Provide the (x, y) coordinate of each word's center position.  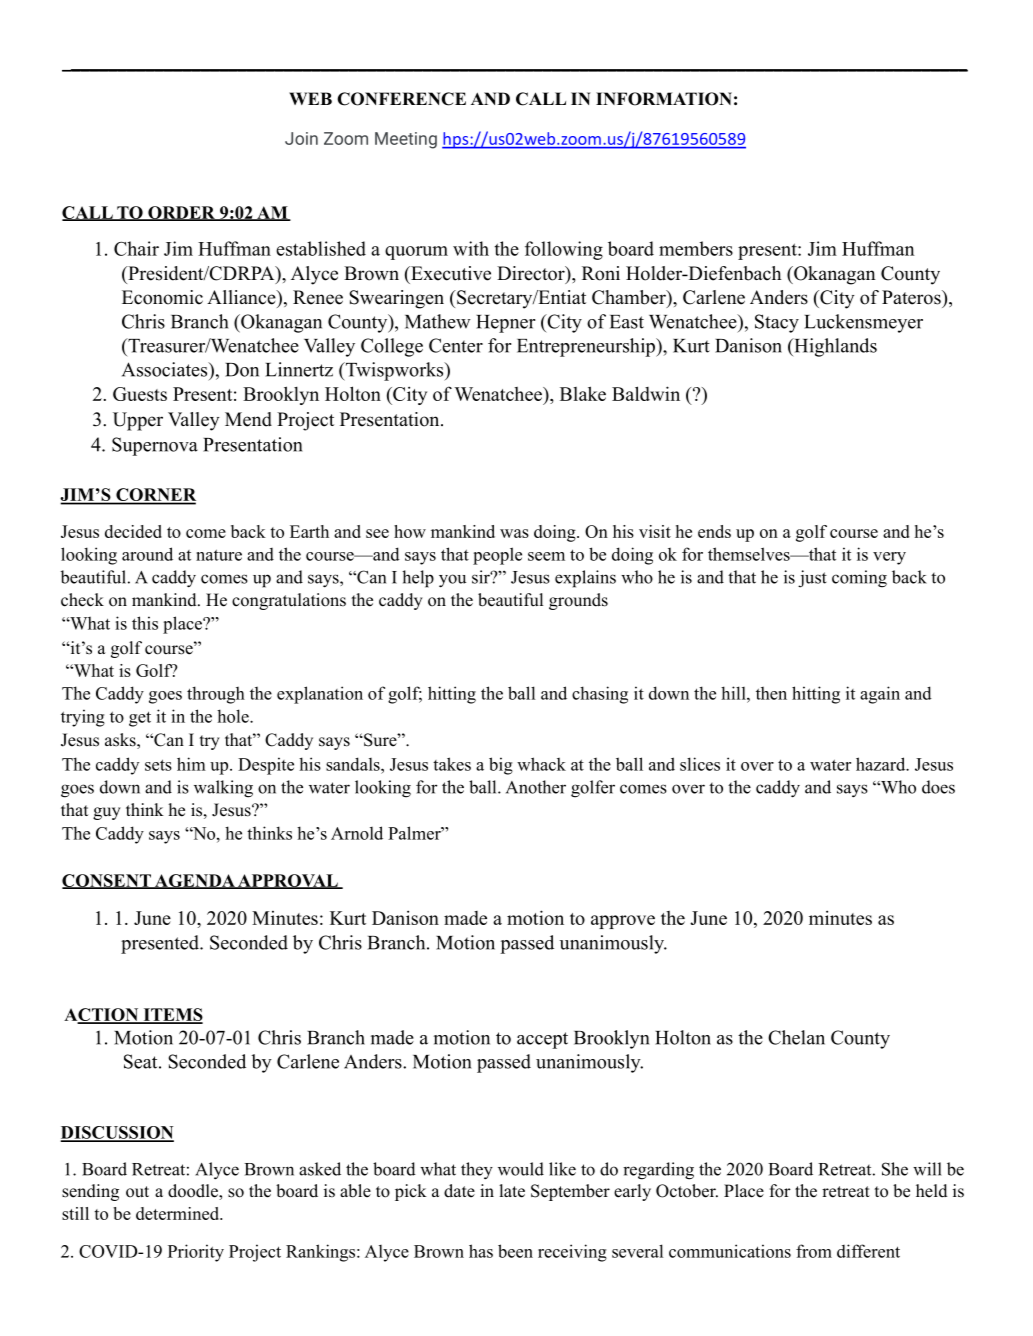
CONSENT (107, 881)
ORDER (181, 213)
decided (133, 531)
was (514, 533)
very (889, 558)
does (938, 787)
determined (178, 1213)
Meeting (406, 140)
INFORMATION (664, 99)
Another (536, 787)
